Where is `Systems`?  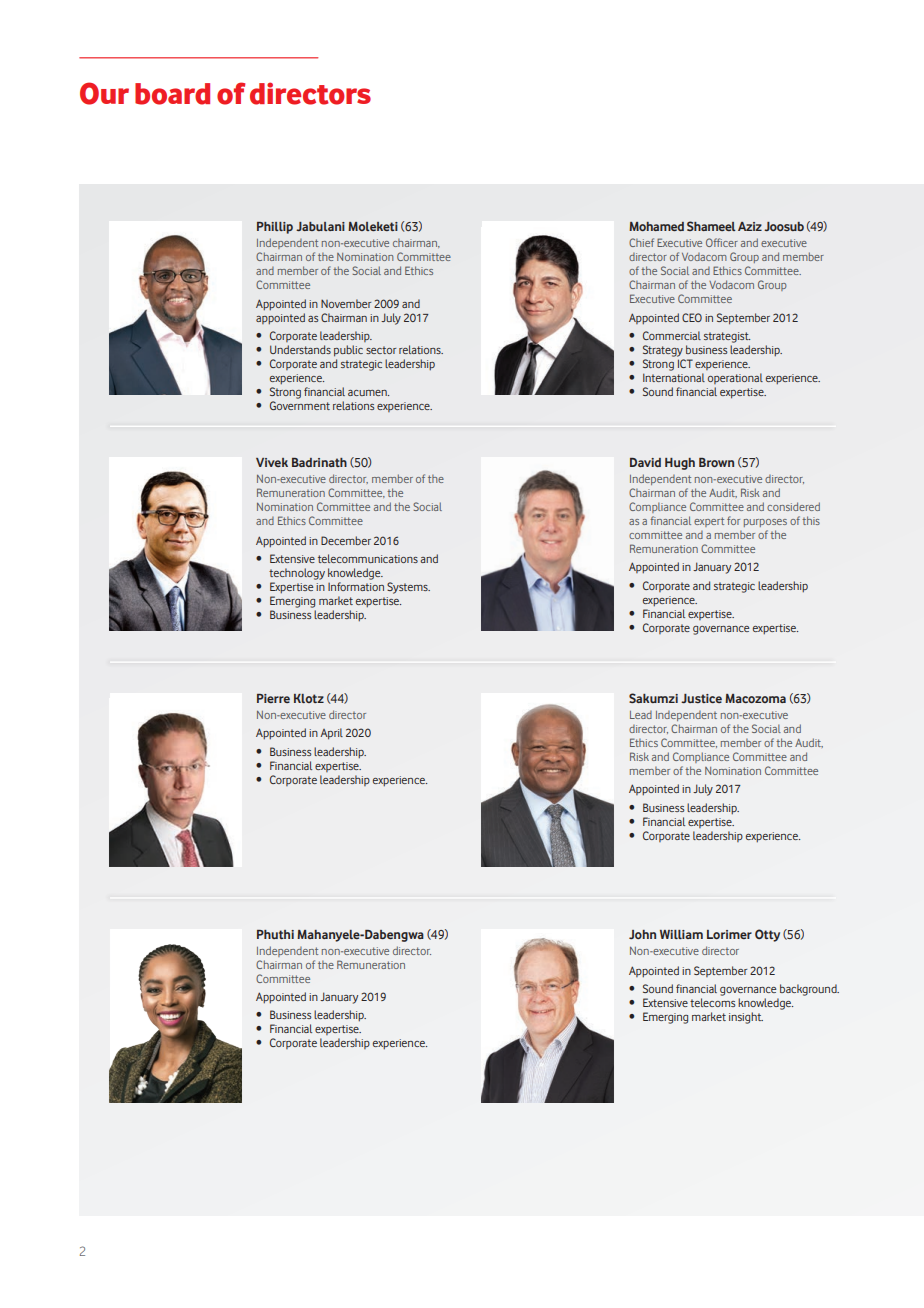 Systems is located at coordinates (408, 588).
